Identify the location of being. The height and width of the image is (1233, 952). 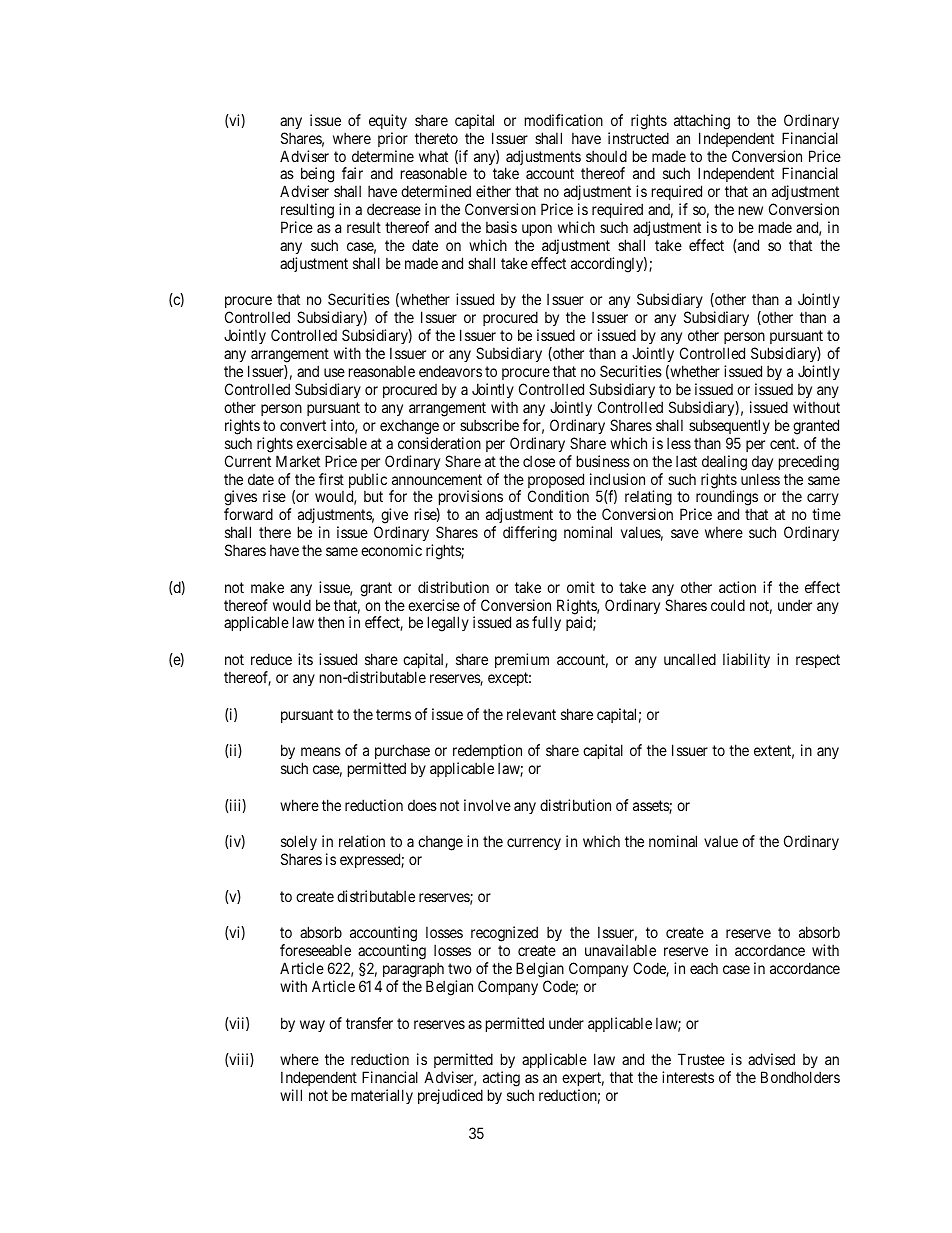
(317, 176).
